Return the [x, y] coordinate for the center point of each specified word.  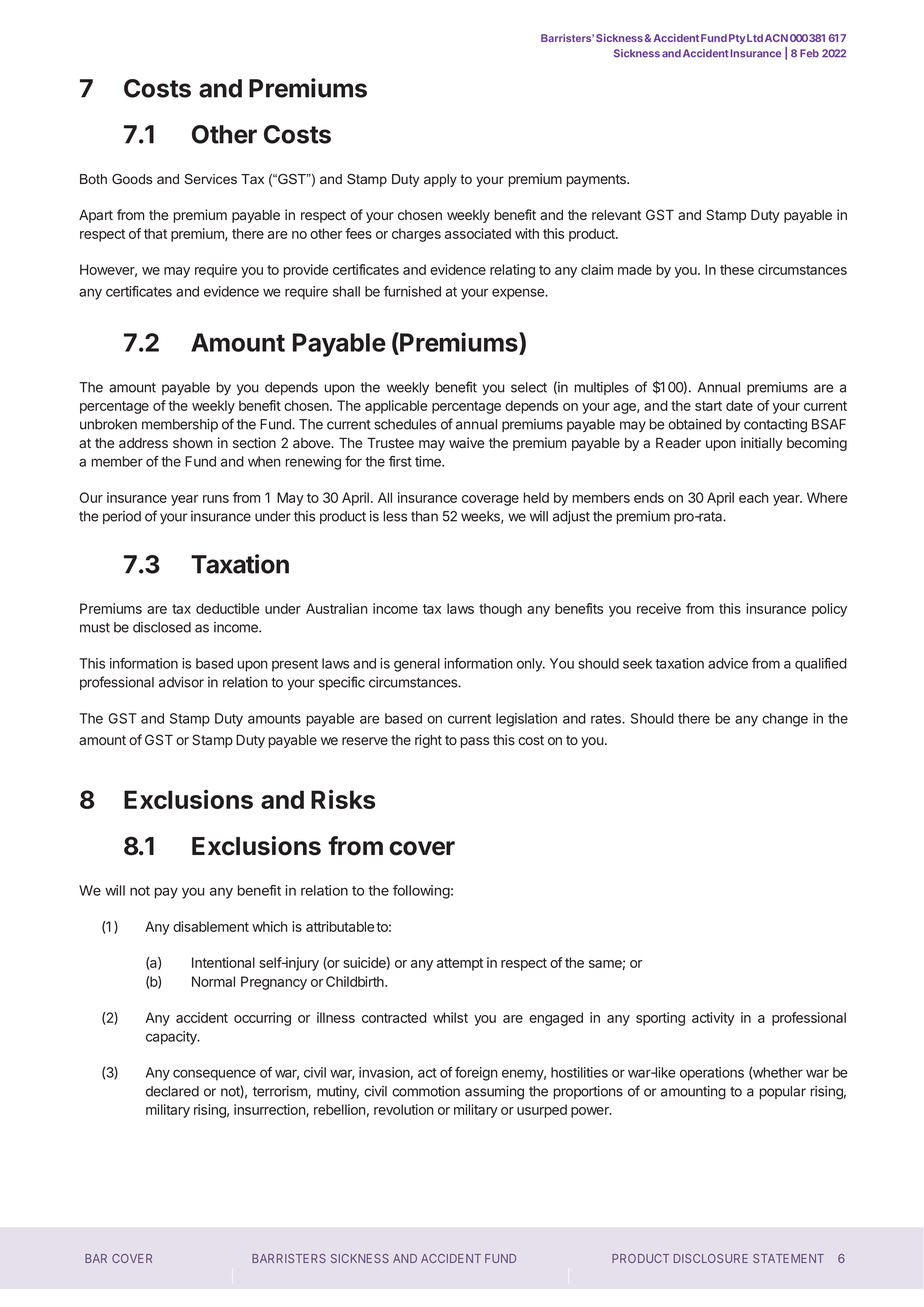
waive [466, 442]
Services [210, 179]
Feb [809, 53]
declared [172, 1091]
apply [440, 180]
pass [474, 742]
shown [192, 443]
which [270, 926]
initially [762, 444]
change [785, 720]
